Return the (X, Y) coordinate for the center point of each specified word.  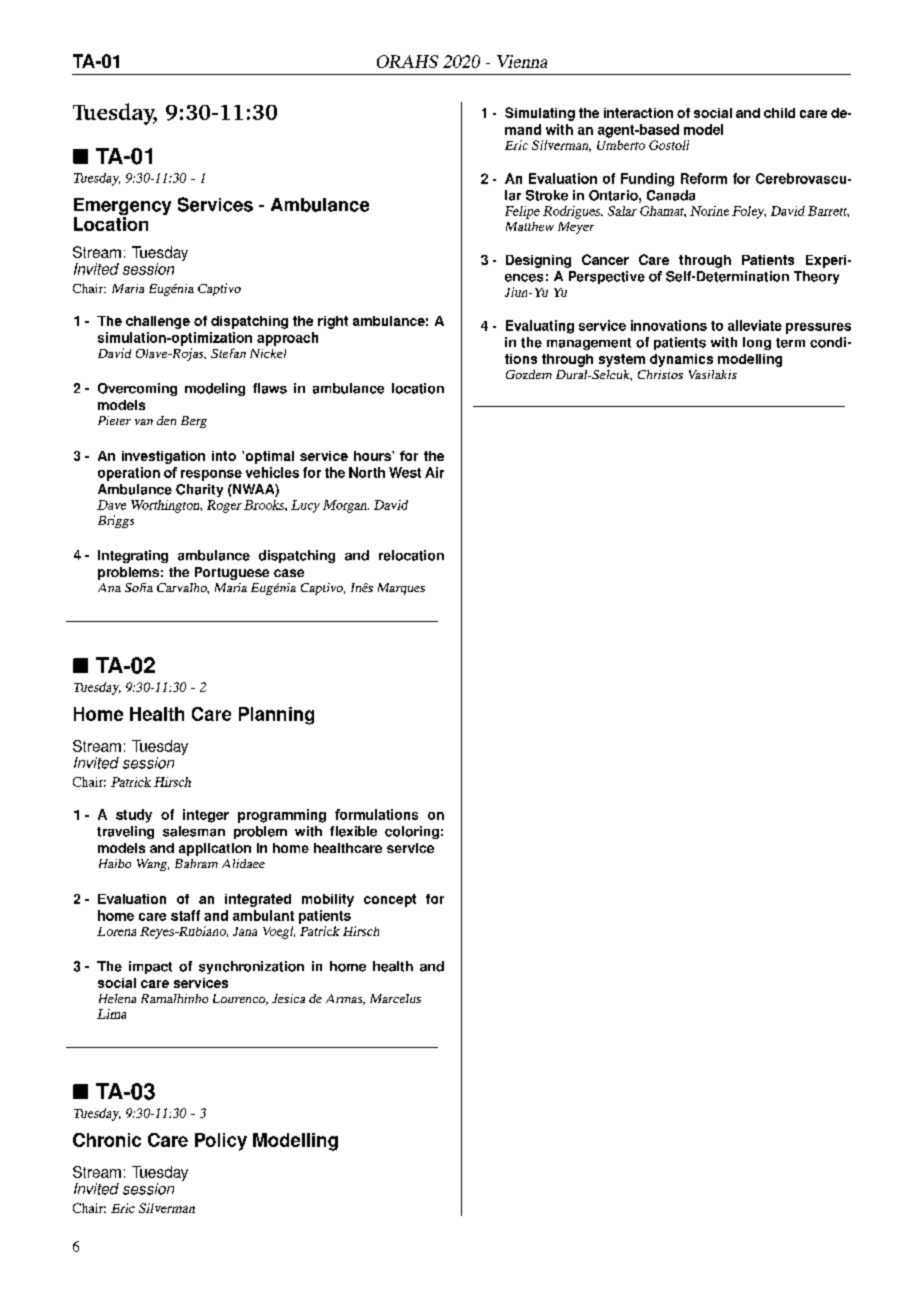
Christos (660, 374)
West (405, 472)
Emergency (122, 208)
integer (206, 816)
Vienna (522, 61)
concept (390, 900)
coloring (412, 832)
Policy (221, 1142)
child (779, 113)
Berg (194, 422)
